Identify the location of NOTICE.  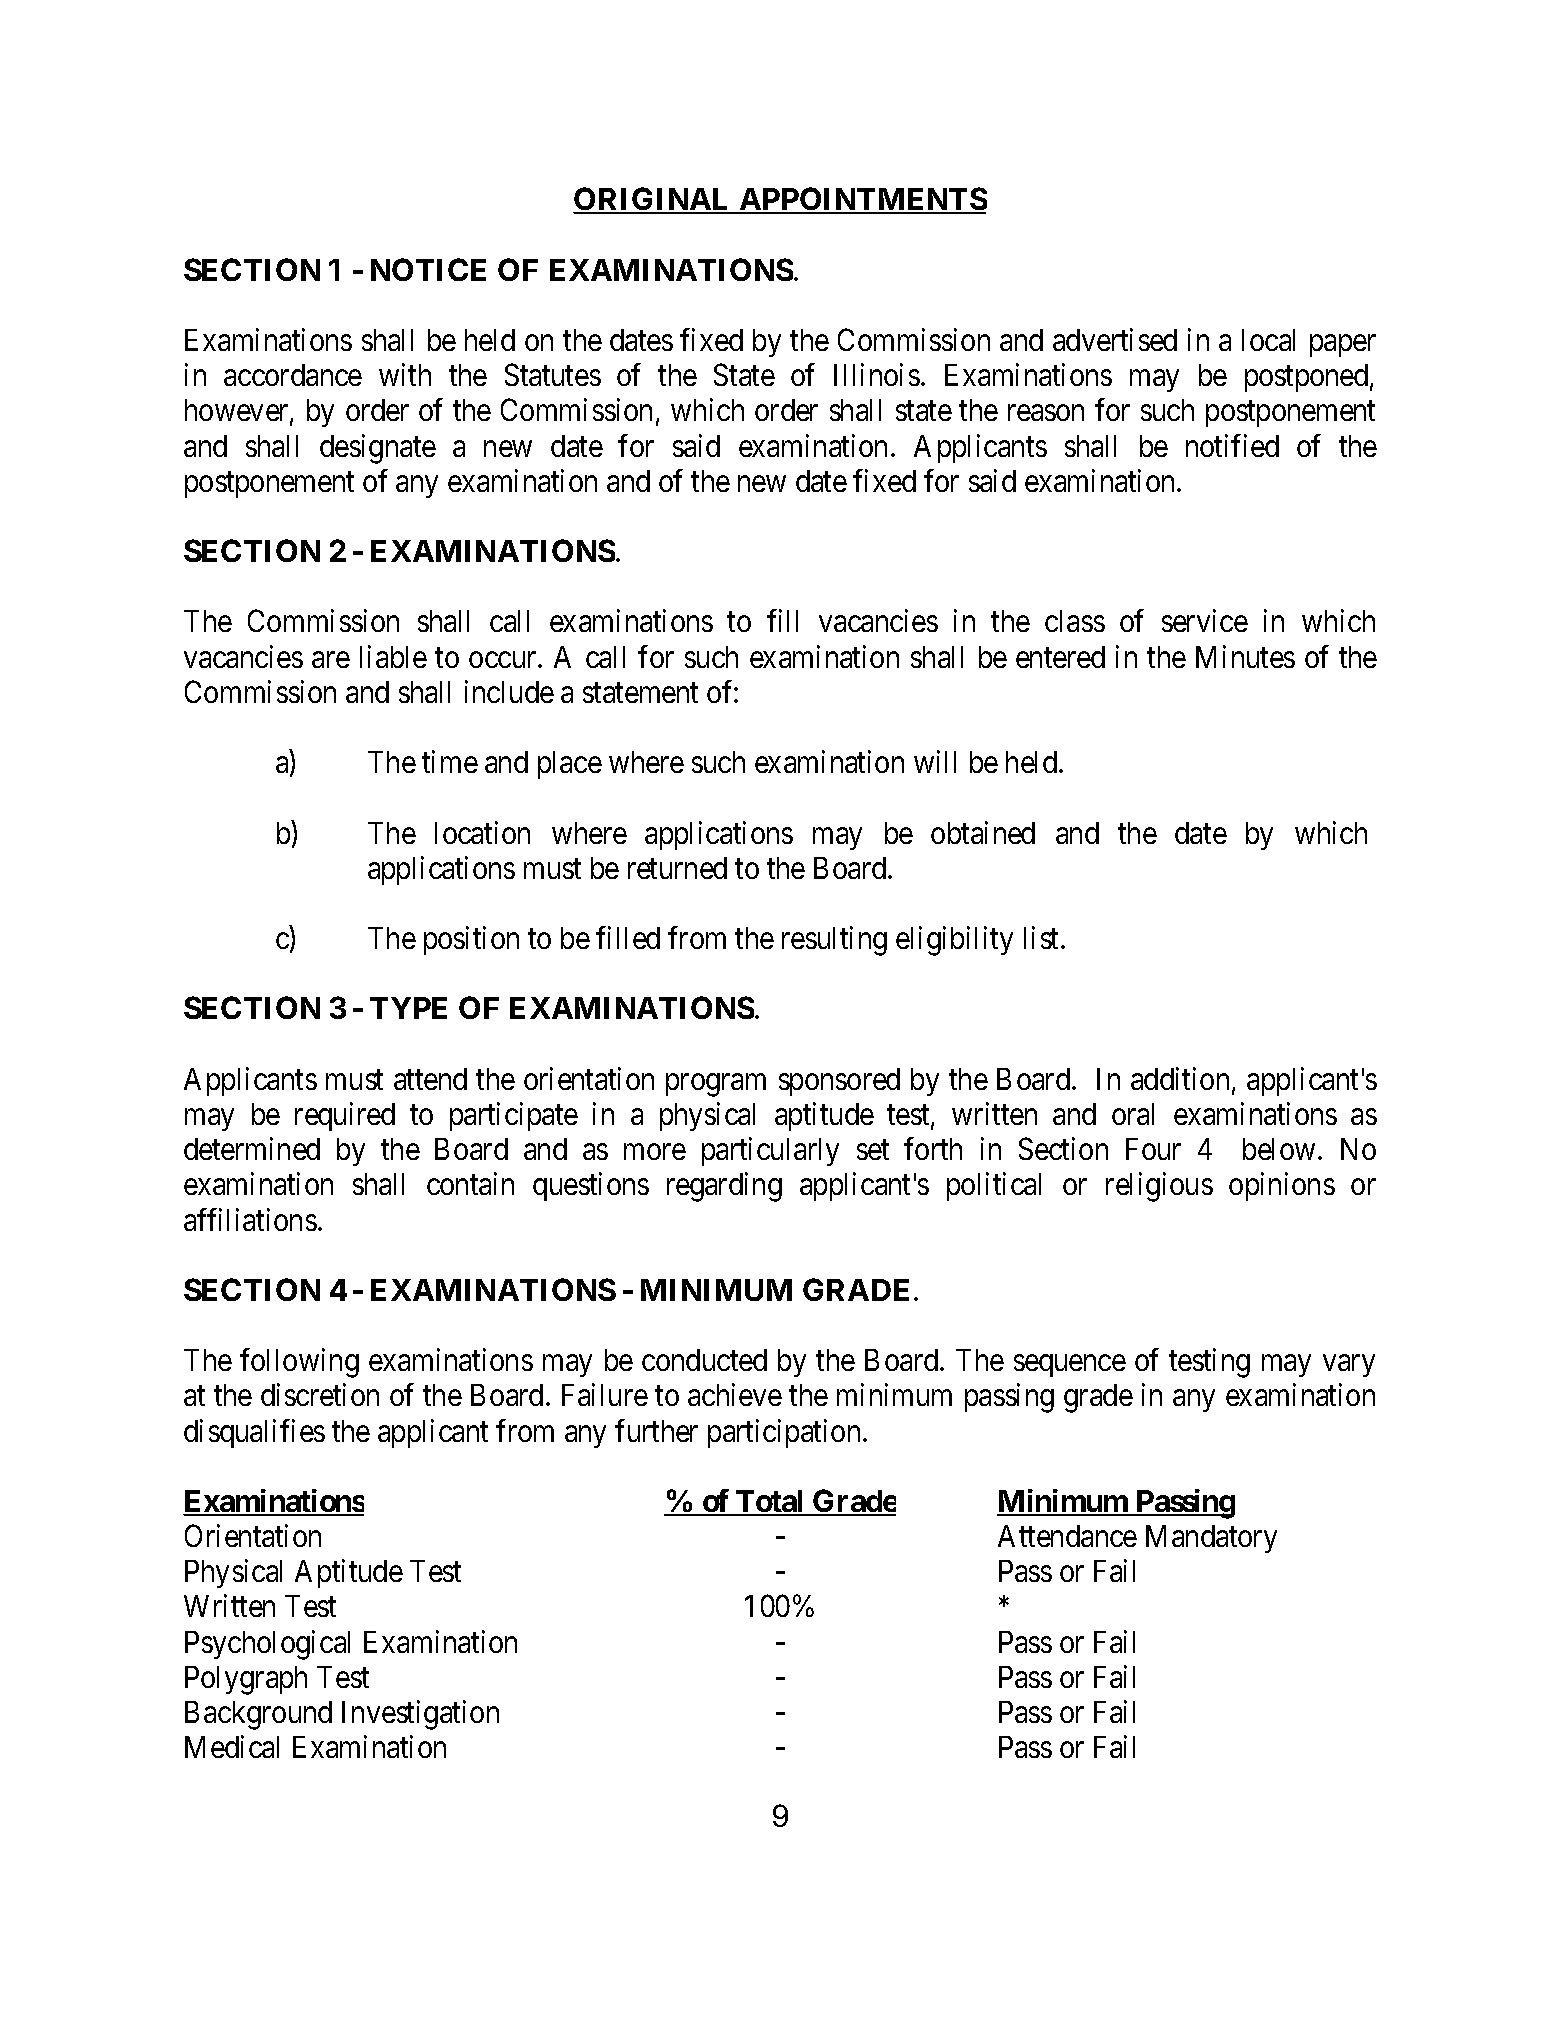
(428, 269).
